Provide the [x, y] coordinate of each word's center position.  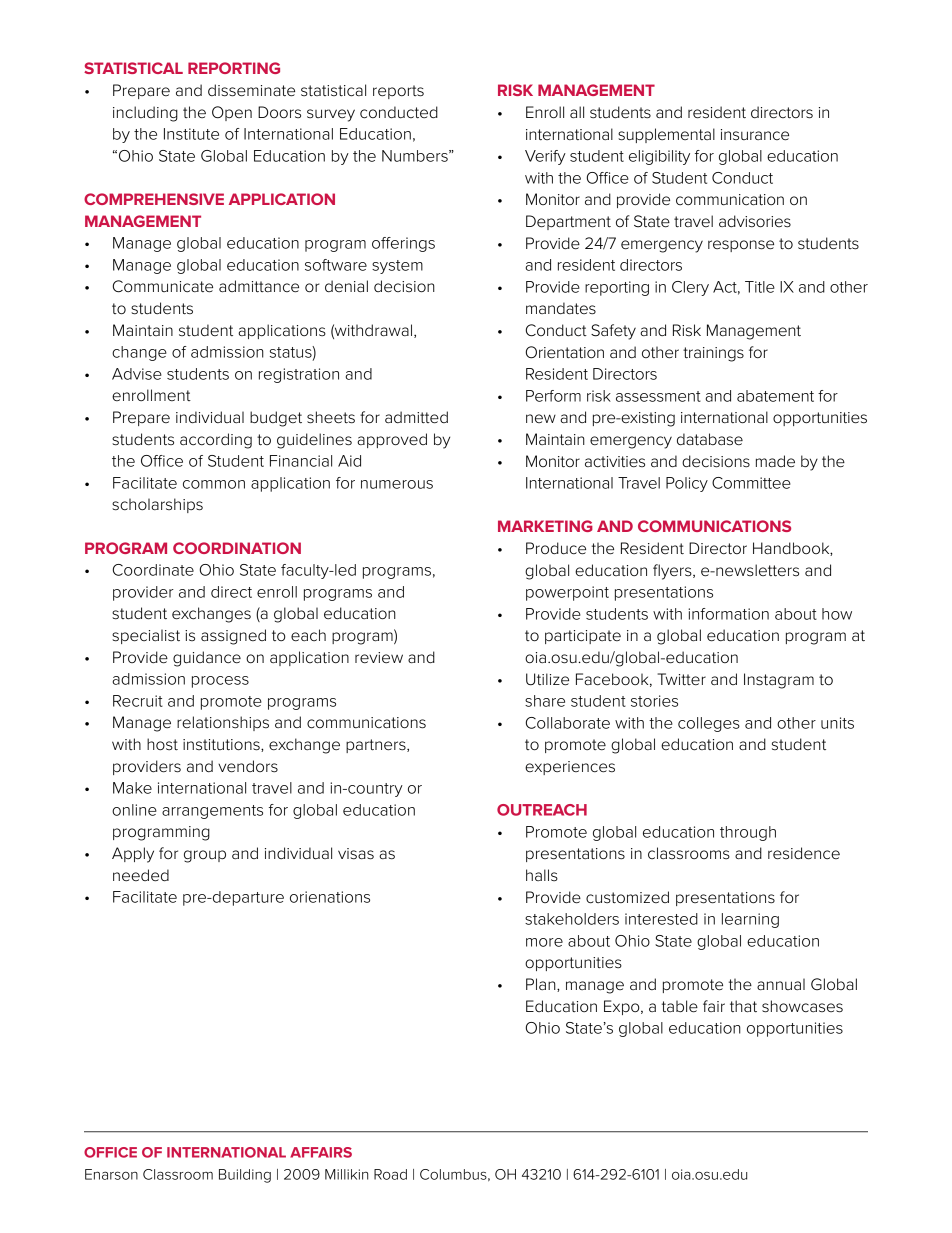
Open [232, 113]
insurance [755, 135]
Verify [545, 157]
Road [390, 1174]
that [743, 1006]
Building [245, 1176]
